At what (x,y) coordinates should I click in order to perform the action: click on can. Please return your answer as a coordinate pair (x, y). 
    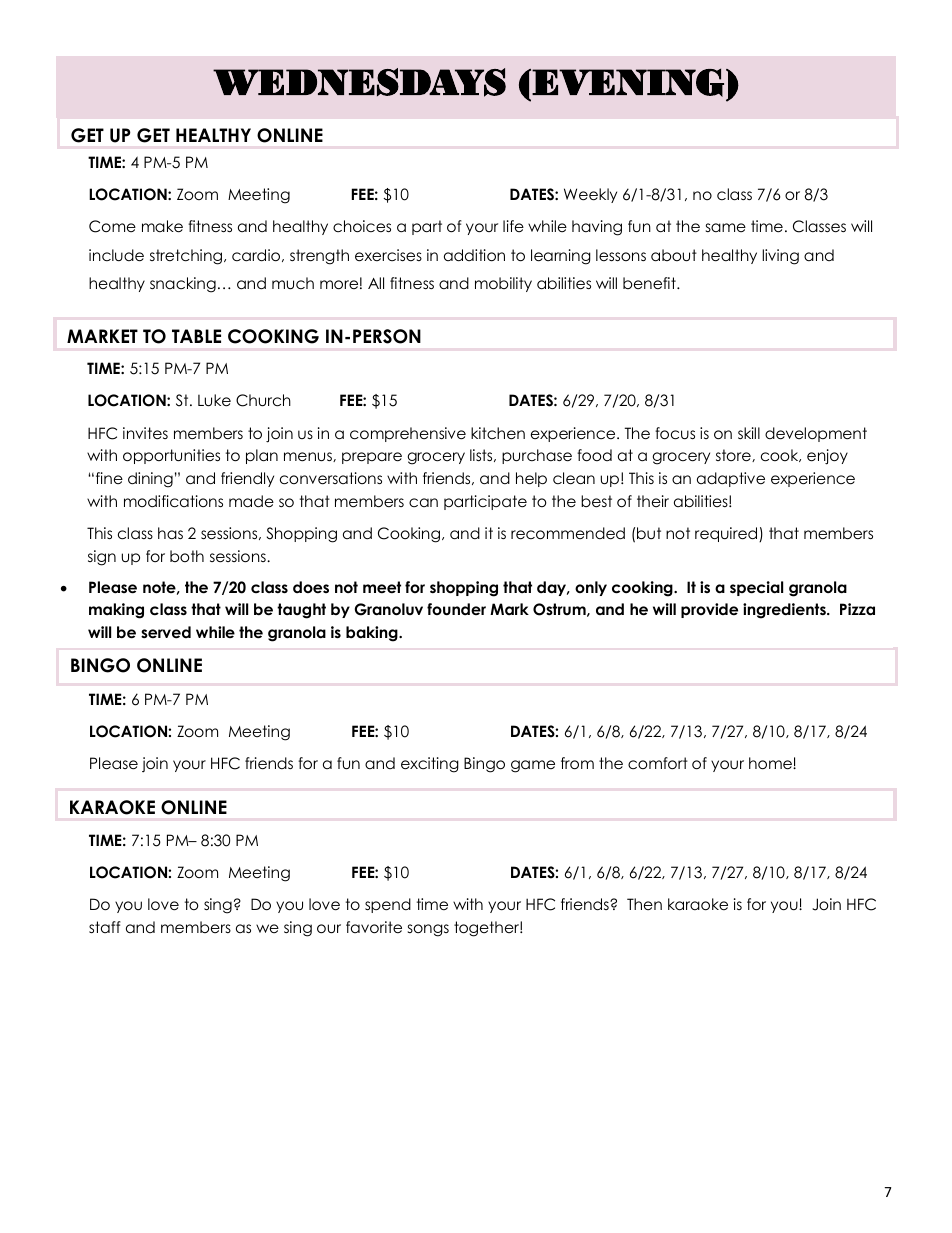
    Looking at the image, I should click on (423, 502).
